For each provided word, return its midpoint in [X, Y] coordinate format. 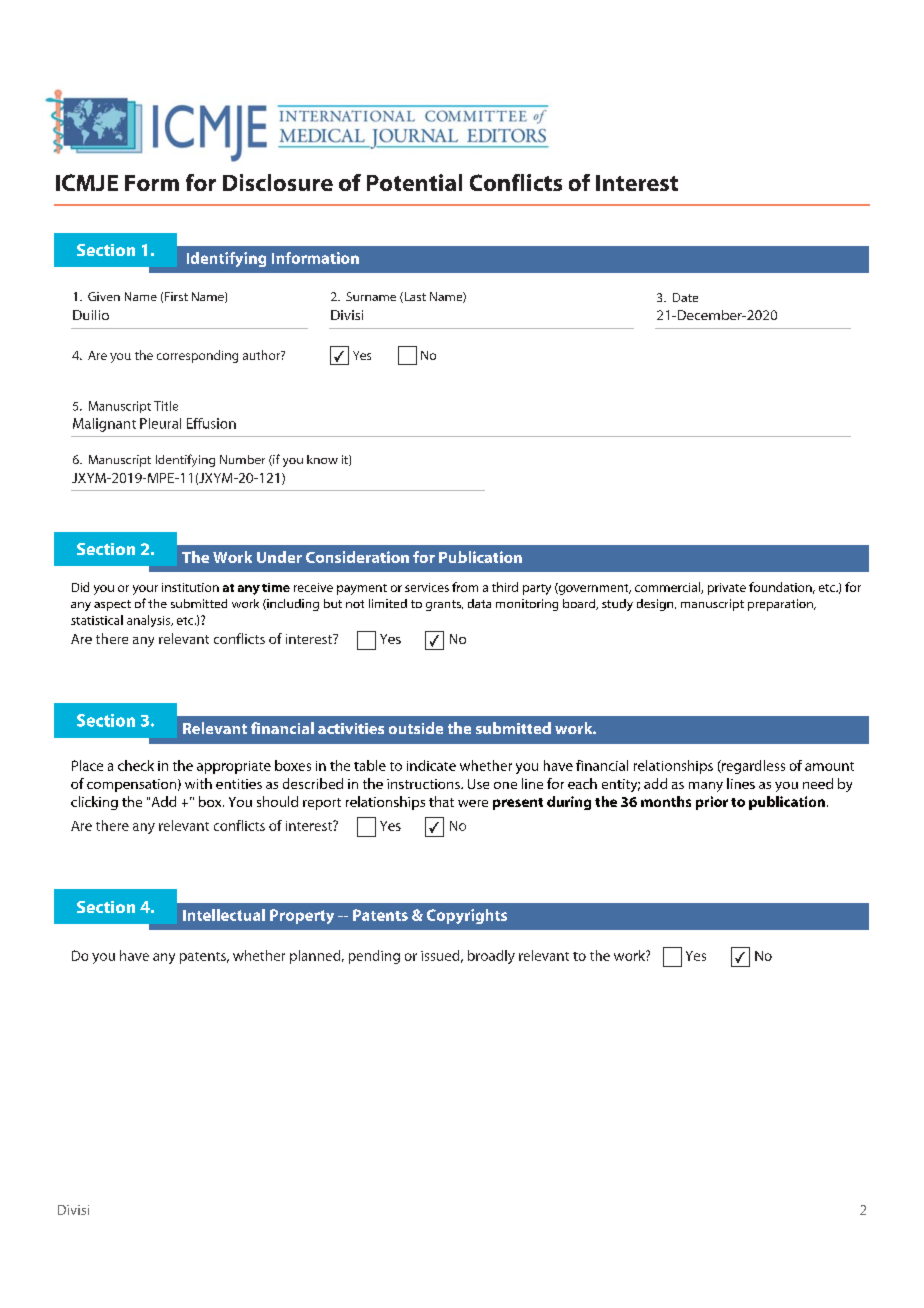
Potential [414, 182]
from [465, 587]
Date [685, 297]
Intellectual [224, 915]
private [727, 589]
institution [190, 587]
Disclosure [278, 182]
